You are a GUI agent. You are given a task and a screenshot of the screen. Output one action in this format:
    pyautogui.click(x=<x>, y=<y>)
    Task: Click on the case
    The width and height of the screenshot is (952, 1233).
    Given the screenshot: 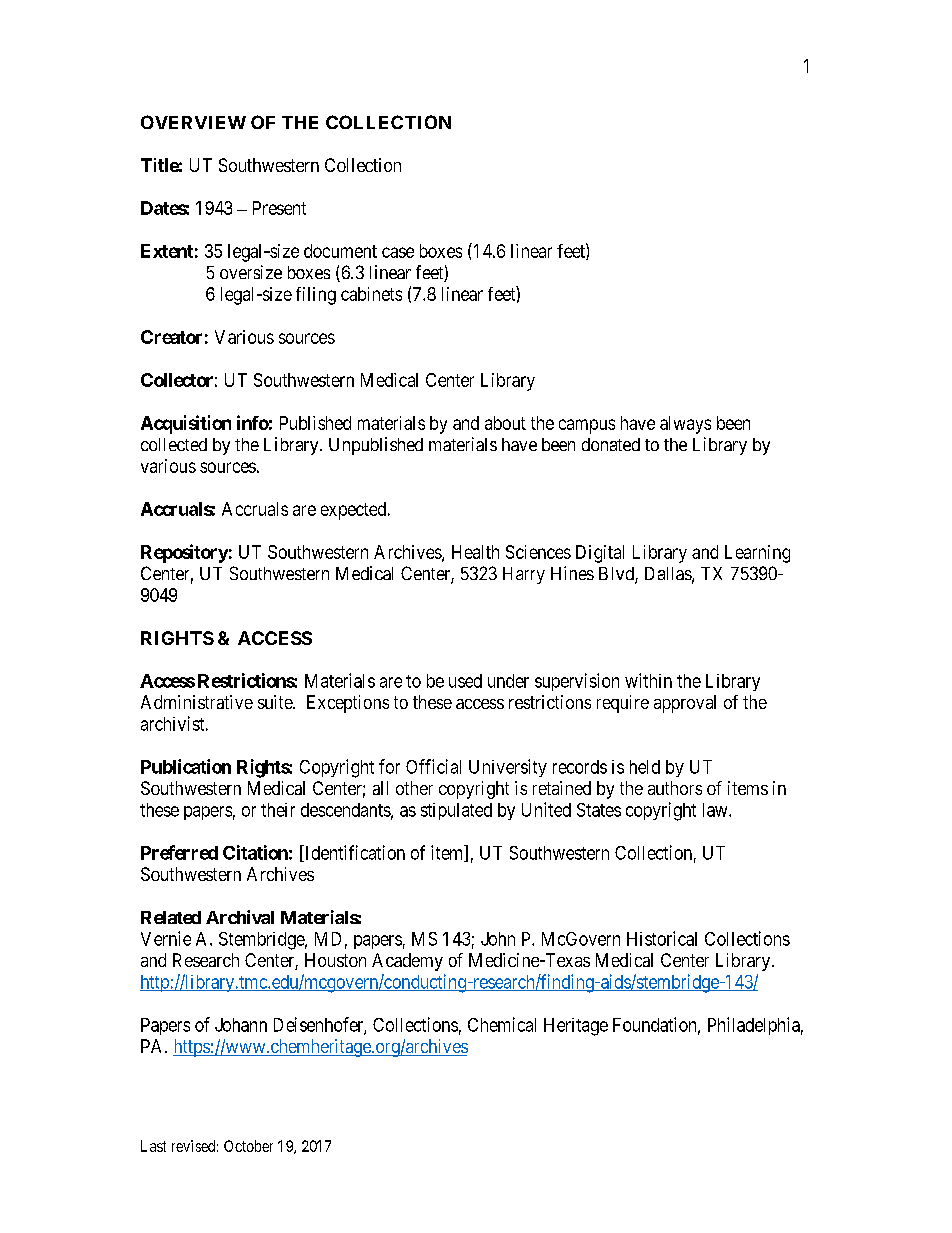 What is the action you would take?
    pyautogui.click(x=398, y=252)
